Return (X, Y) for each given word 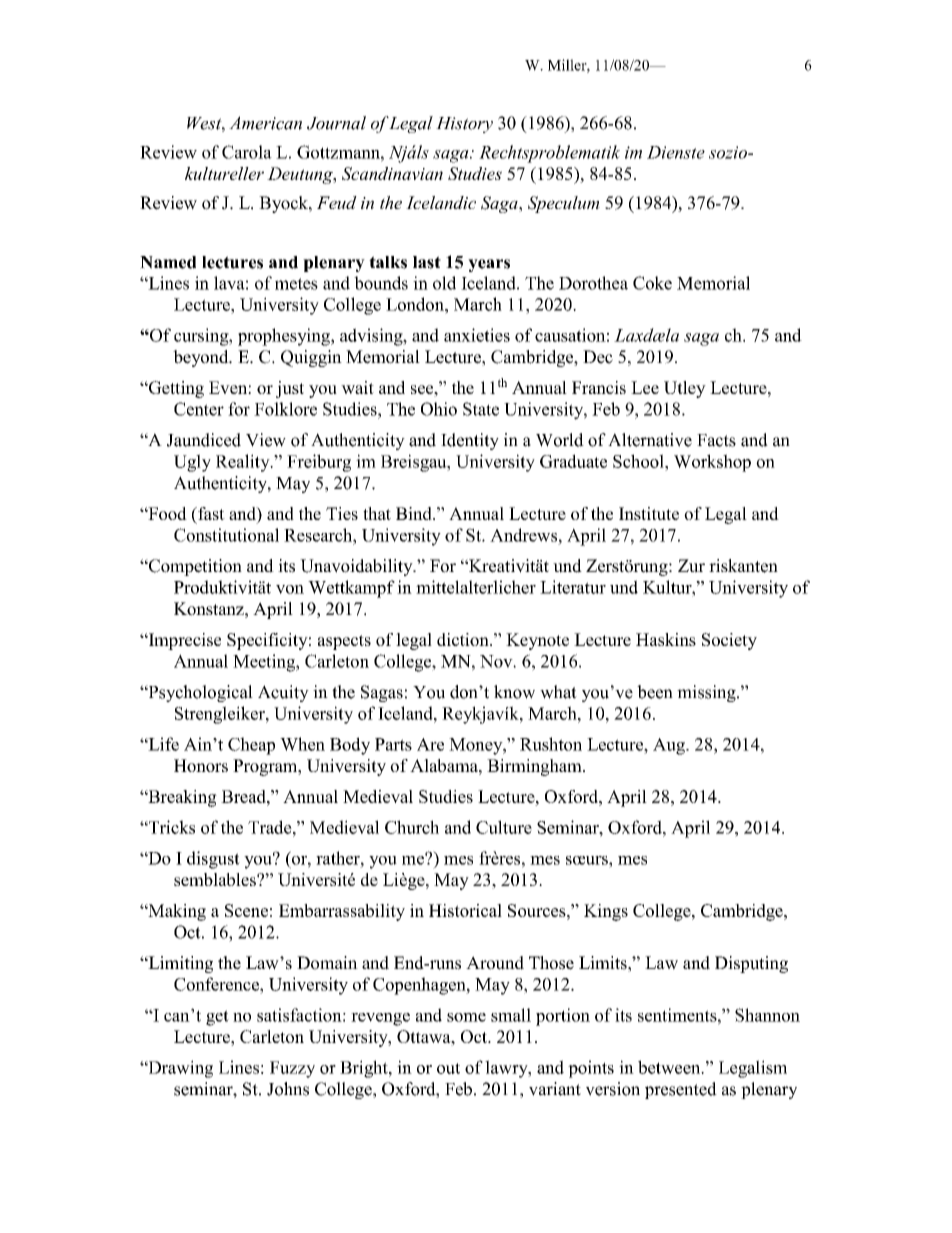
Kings (606, 912)
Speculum (564, 204)
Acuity (283, 693)
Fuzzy (292, 1069)
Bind (415, 513)
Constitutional (226, 535)
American (265, 123)
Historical (465, 910)
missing (707, 693)
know (514, 692)
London (416, 304)
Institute (649, 513)
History (464, 125)
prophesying (285, 337)
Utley (685, 389)
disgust (213, 860)
